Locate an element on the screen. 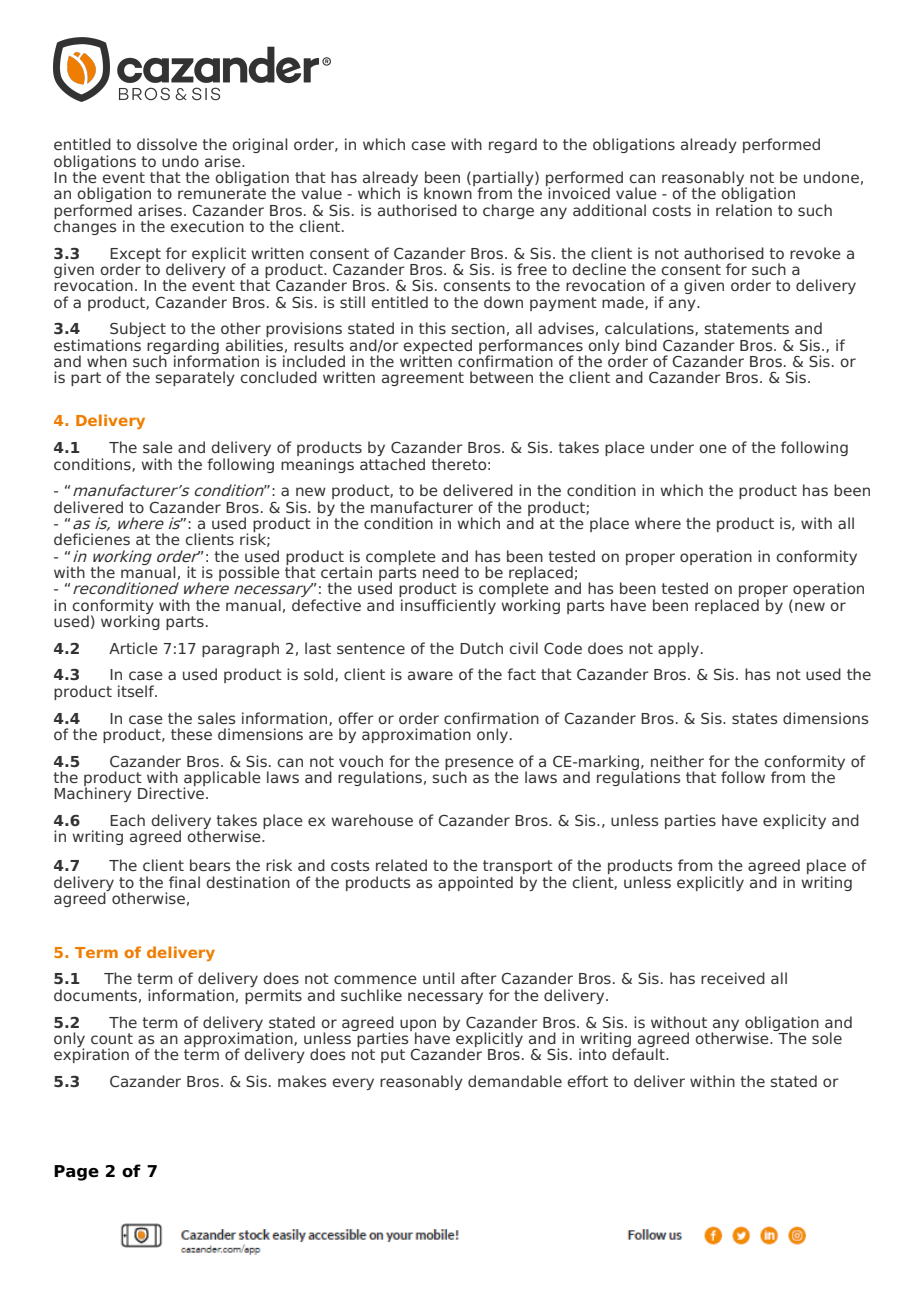 Image resolution: width=924 pixels, height=1308 pixels. agreement is located at coordinates (423, 379).
